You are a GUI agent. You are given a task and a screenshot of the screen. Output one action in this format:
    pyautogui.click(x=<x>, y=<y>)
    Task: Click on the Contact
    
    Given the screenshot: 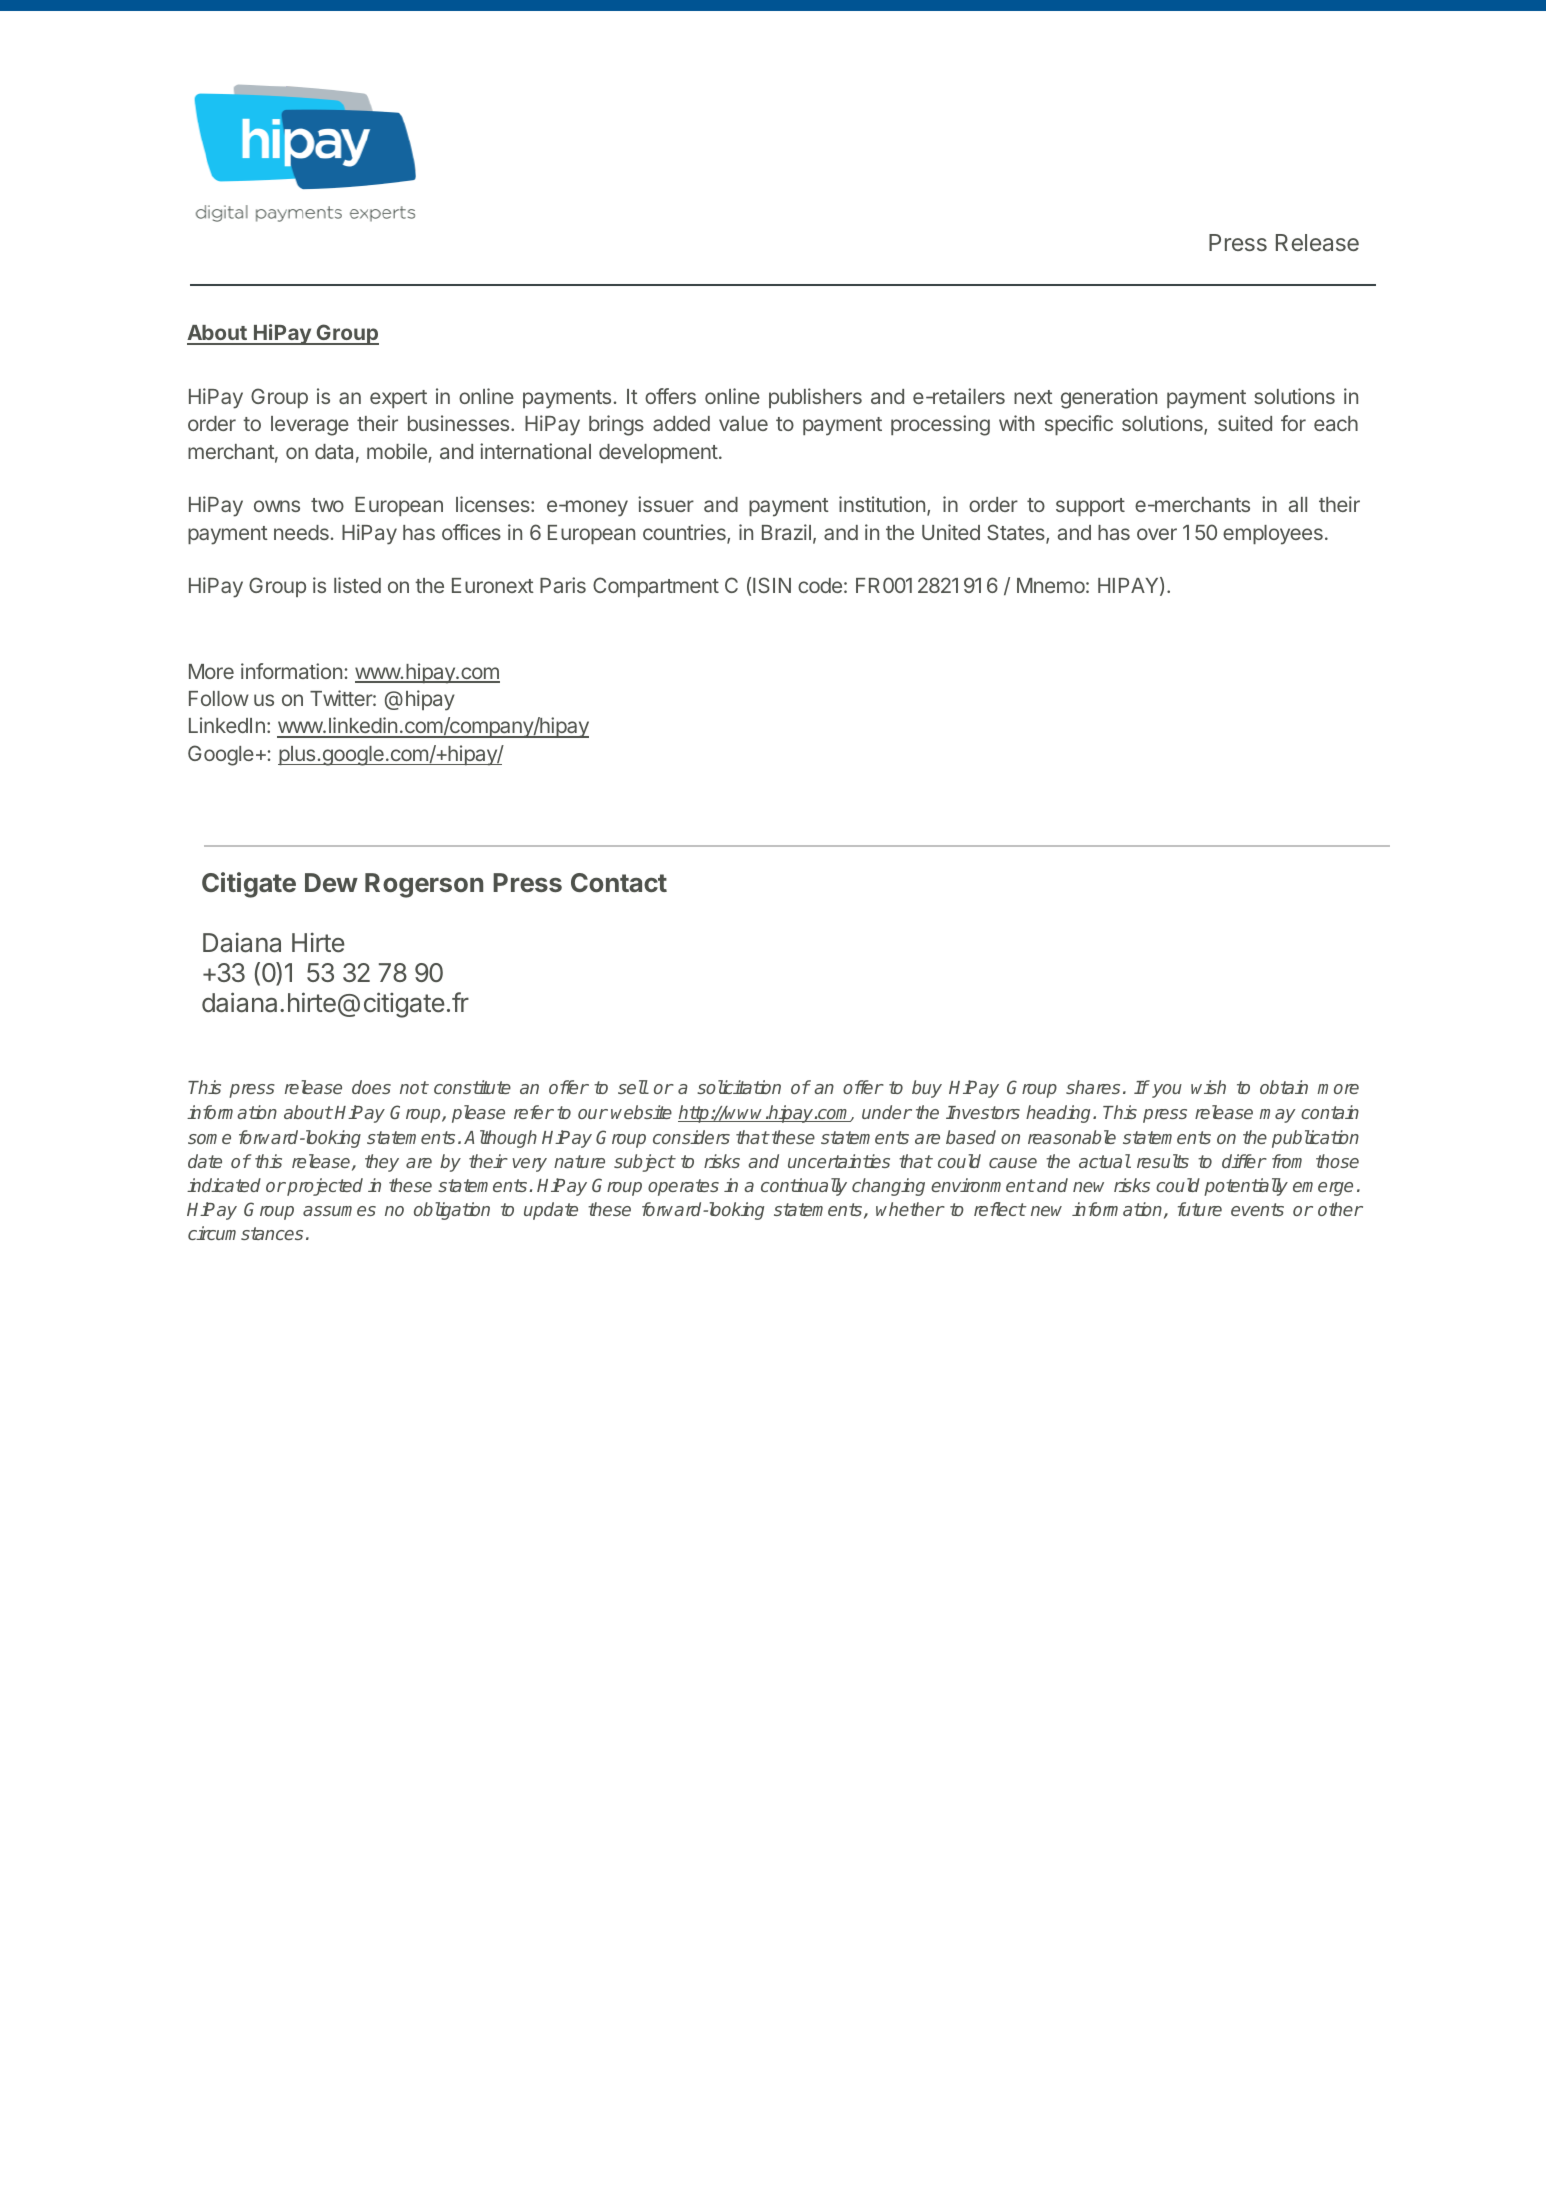 What is the action you would take?
    pyautogui.click(x=619, y=882)
